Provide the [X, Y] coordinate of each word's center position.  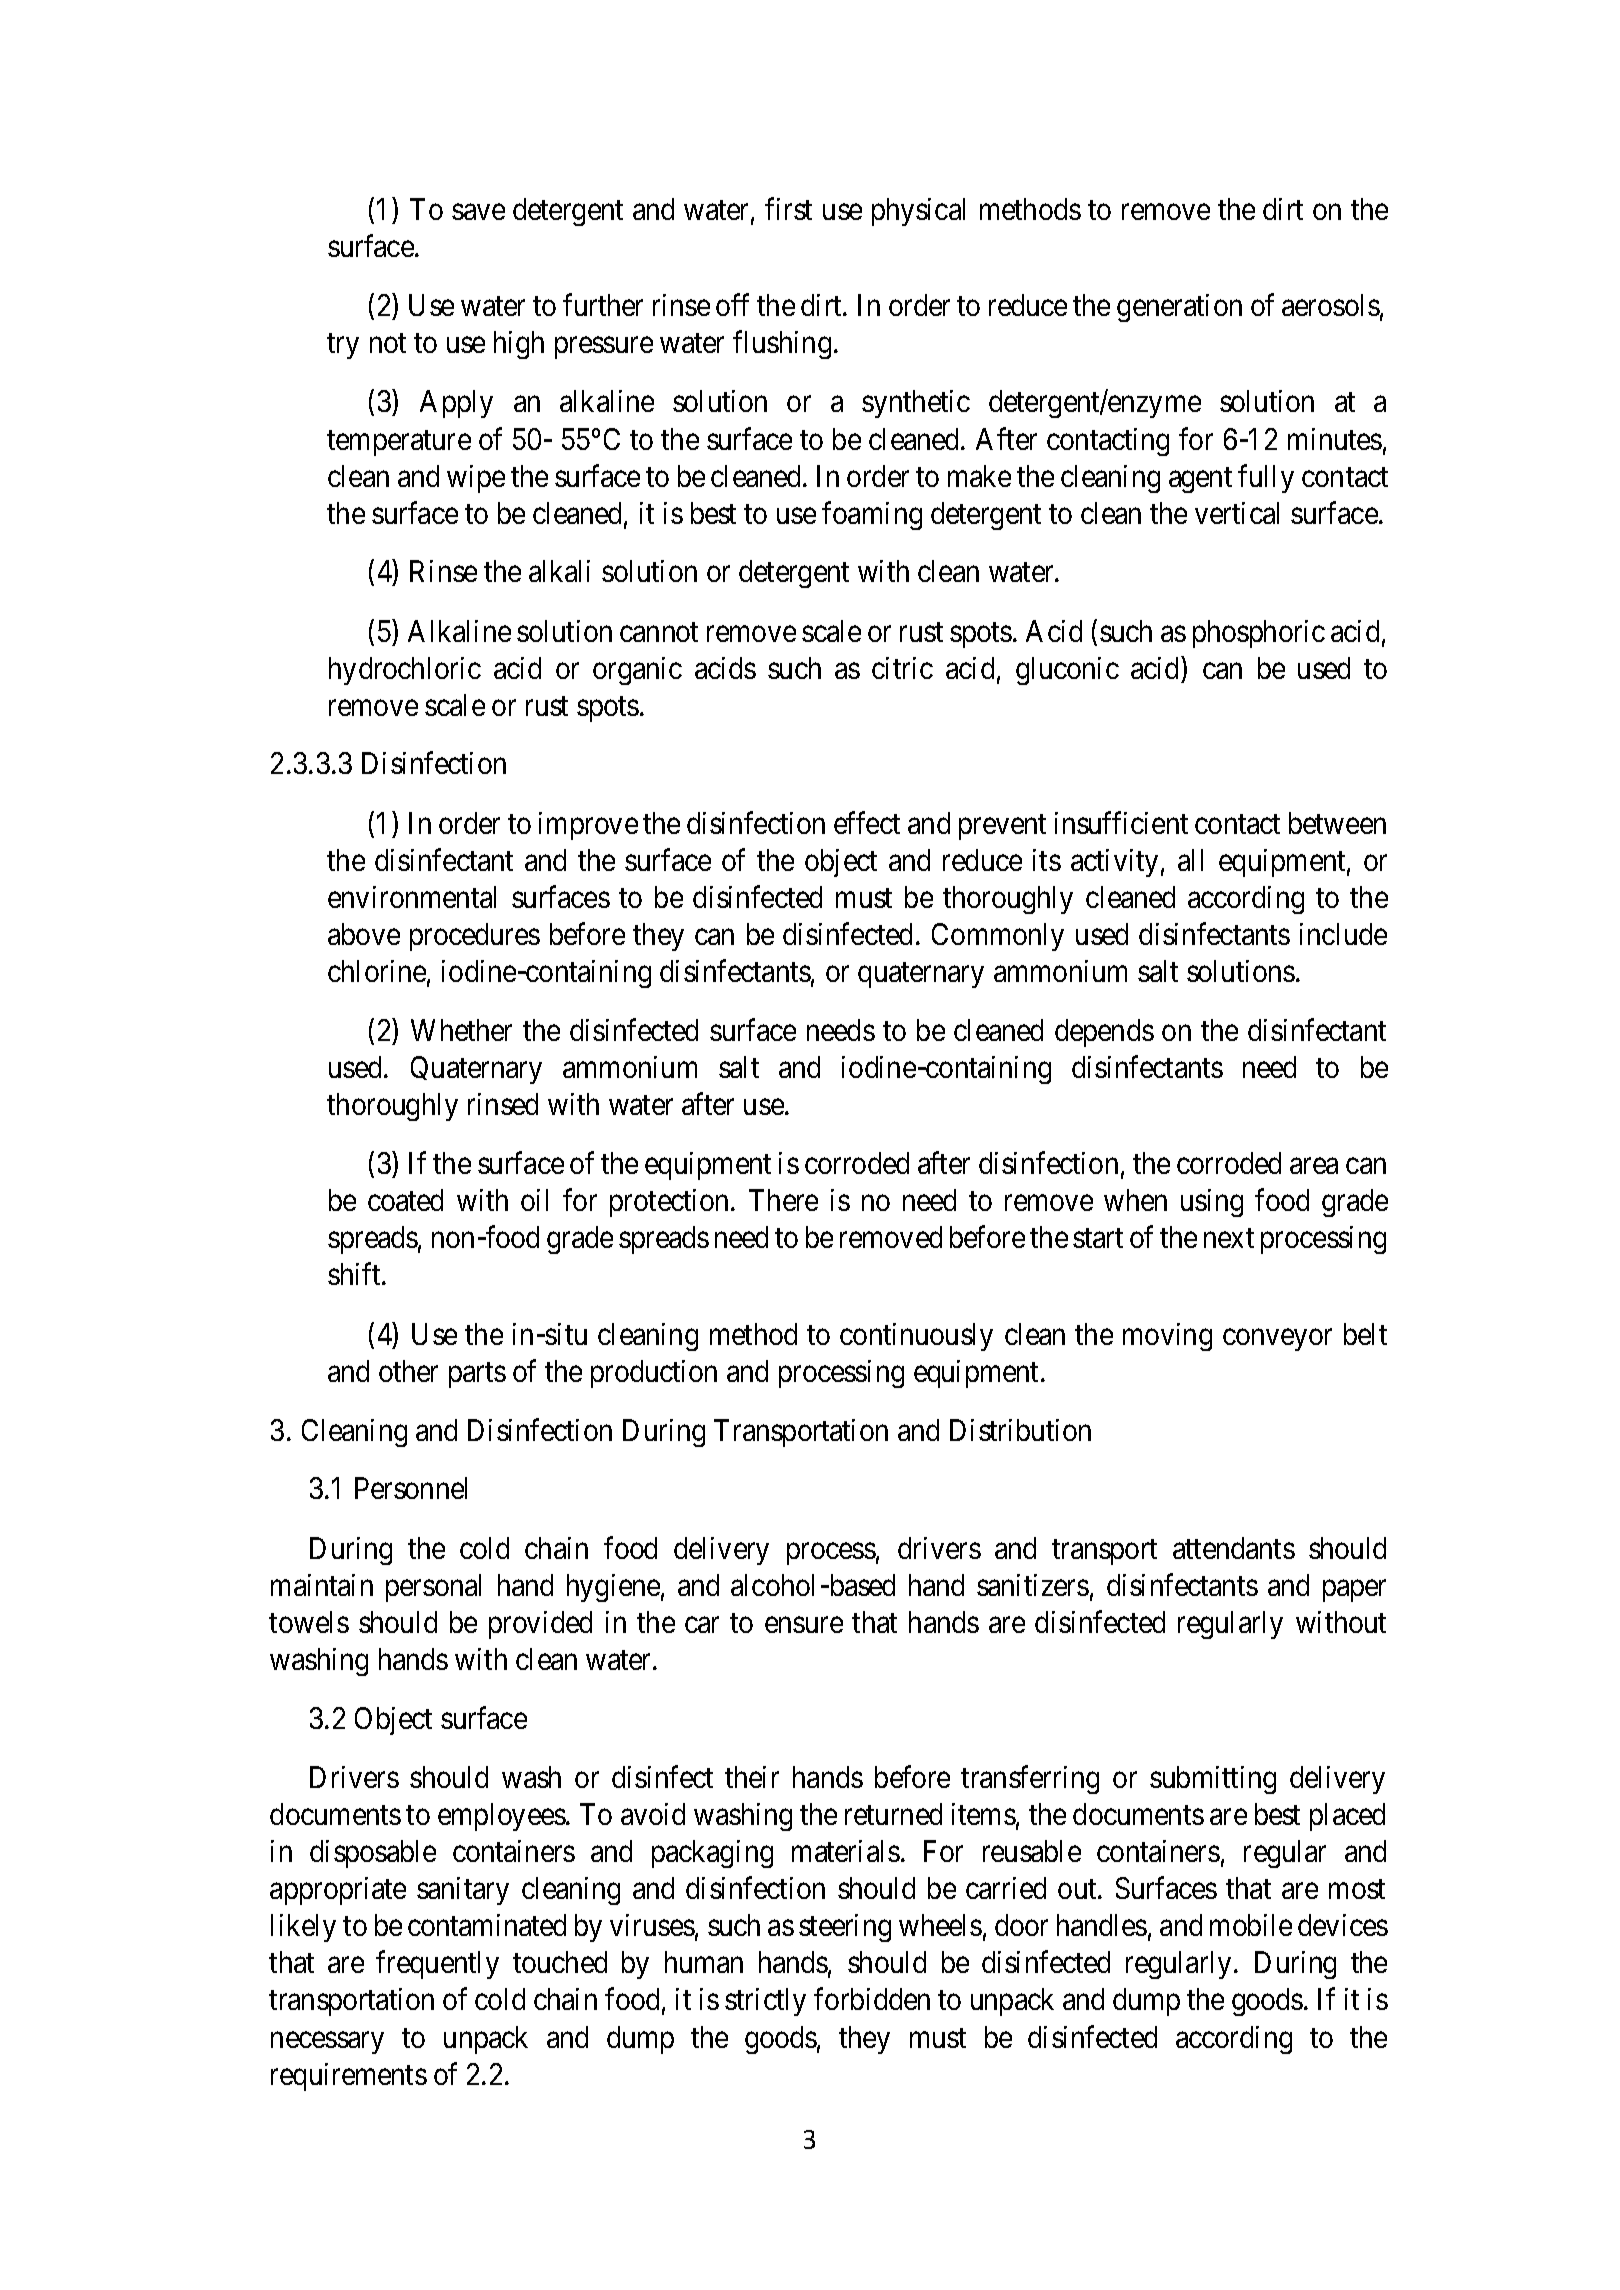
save [478, 212]
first [788, 209]
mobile [1251, 1925]
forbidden [872, 1999]
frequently [437, 1965]
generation [1179, 308]
